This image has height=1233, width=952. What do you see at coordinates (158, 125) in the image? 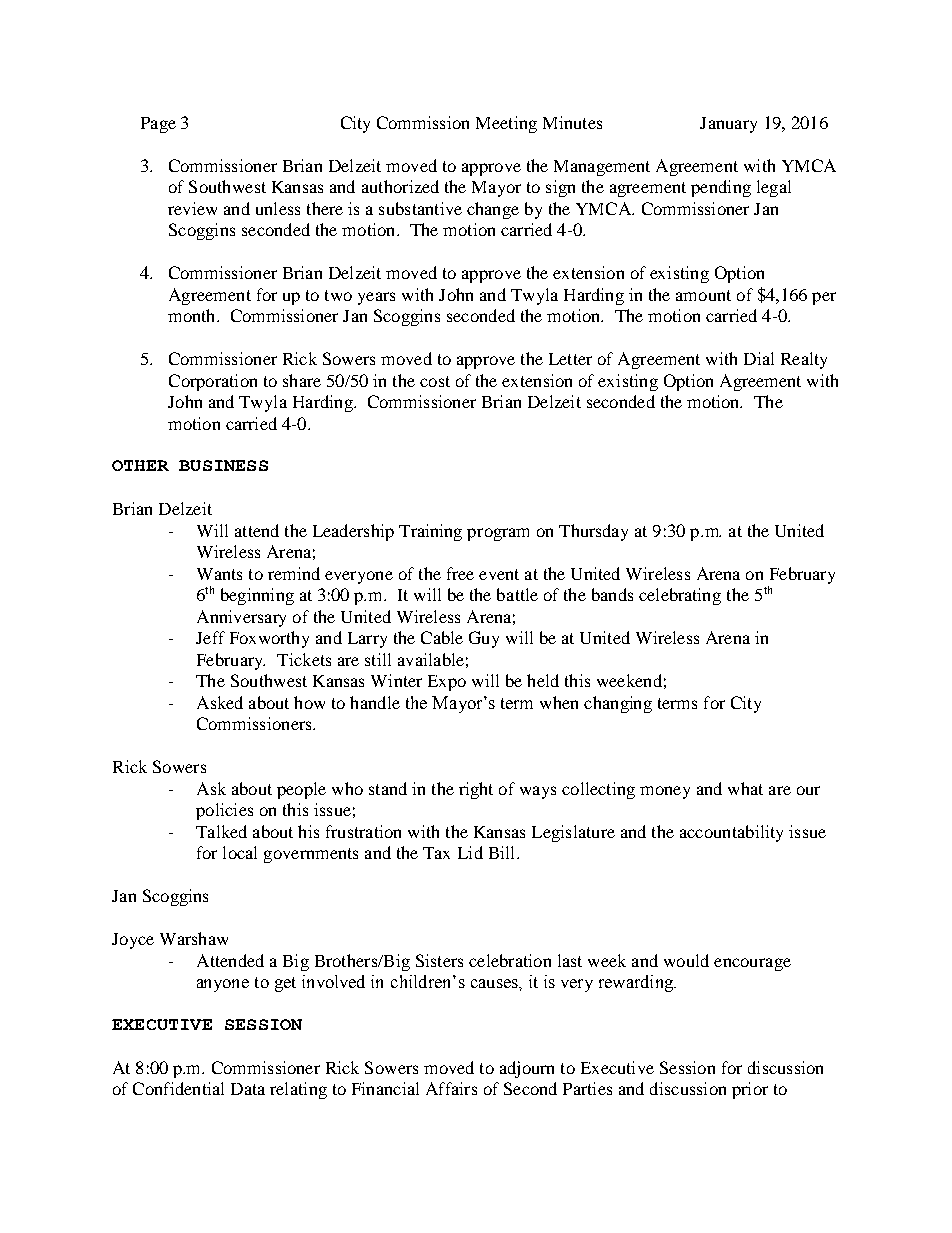
I see `Page` at bounding box center [158, 125].
